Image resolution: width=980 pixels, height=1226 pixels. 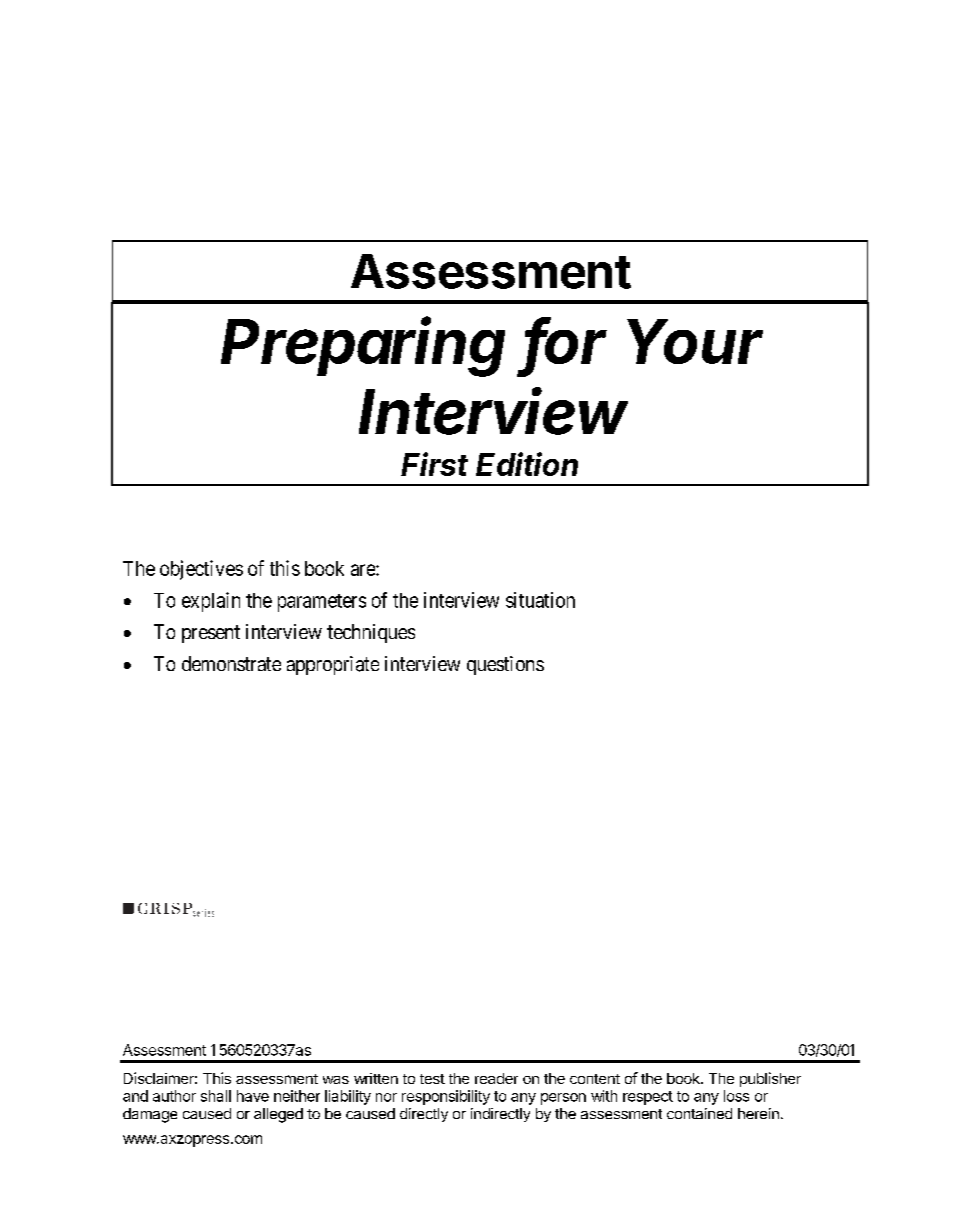 I want to click on First, so click(x=434, y=464).
